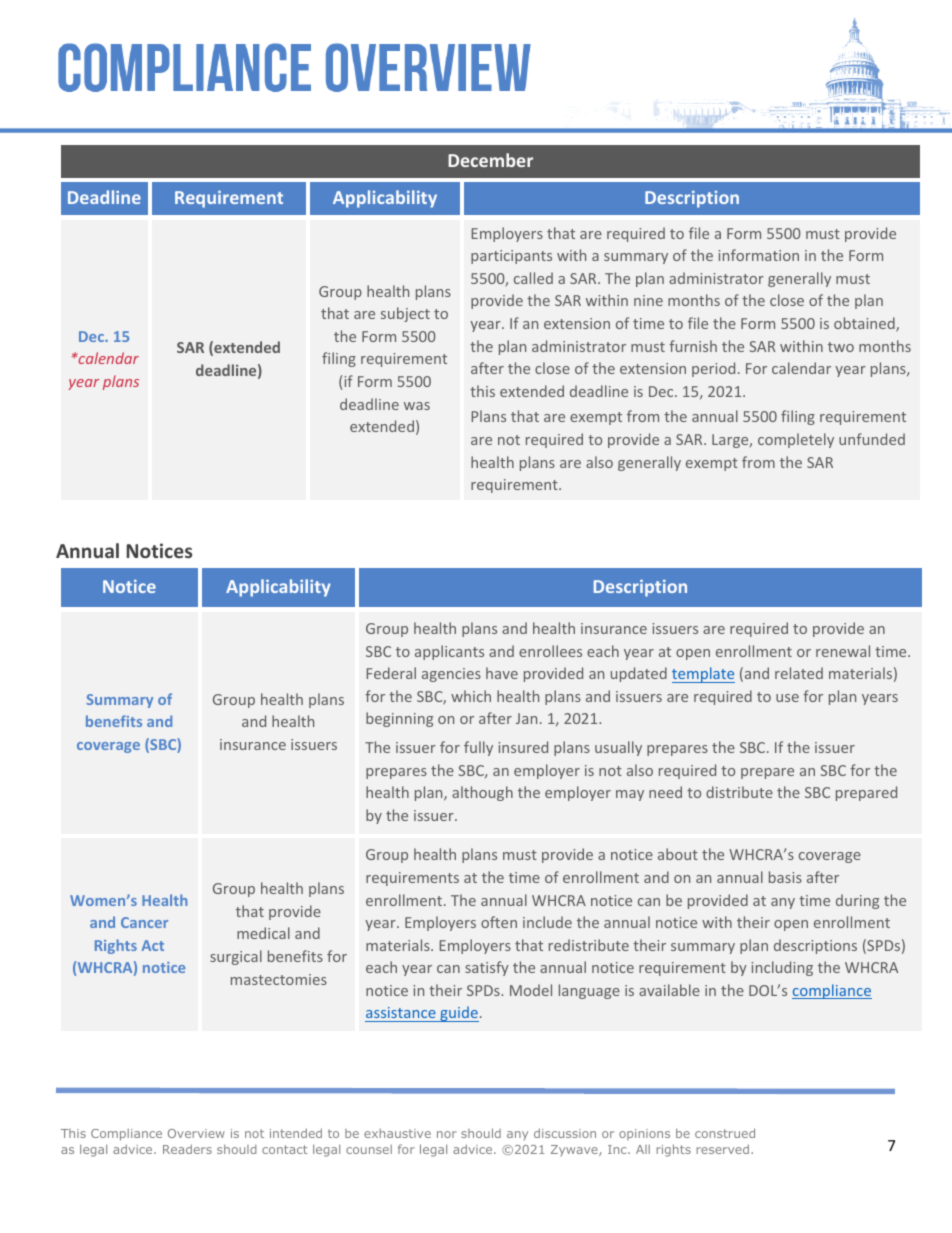 The height and width of the page is (1233, 952). I want to click on have, so click(502, 673).
